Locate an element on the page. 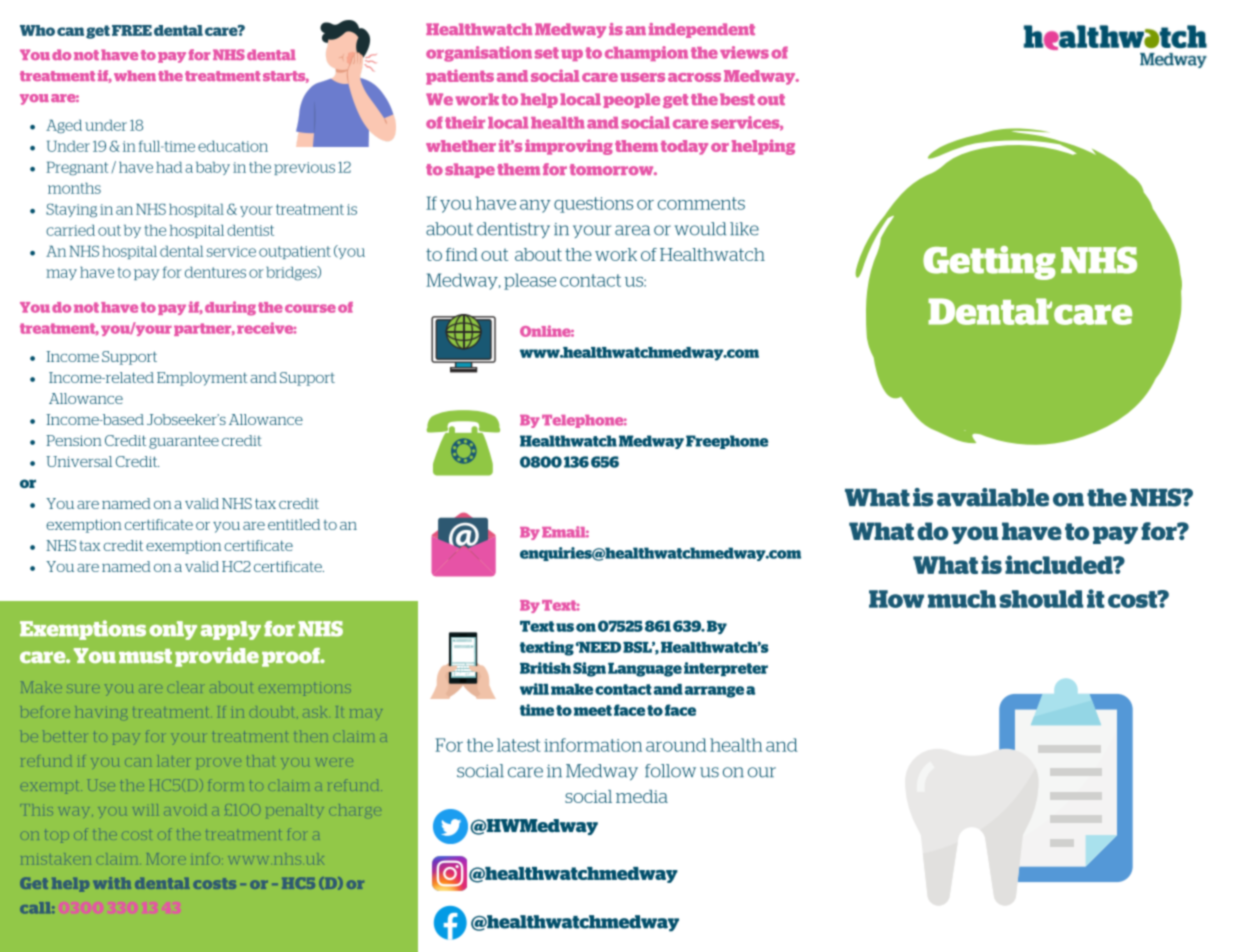  dentures is located at coordinates (215, 272).
